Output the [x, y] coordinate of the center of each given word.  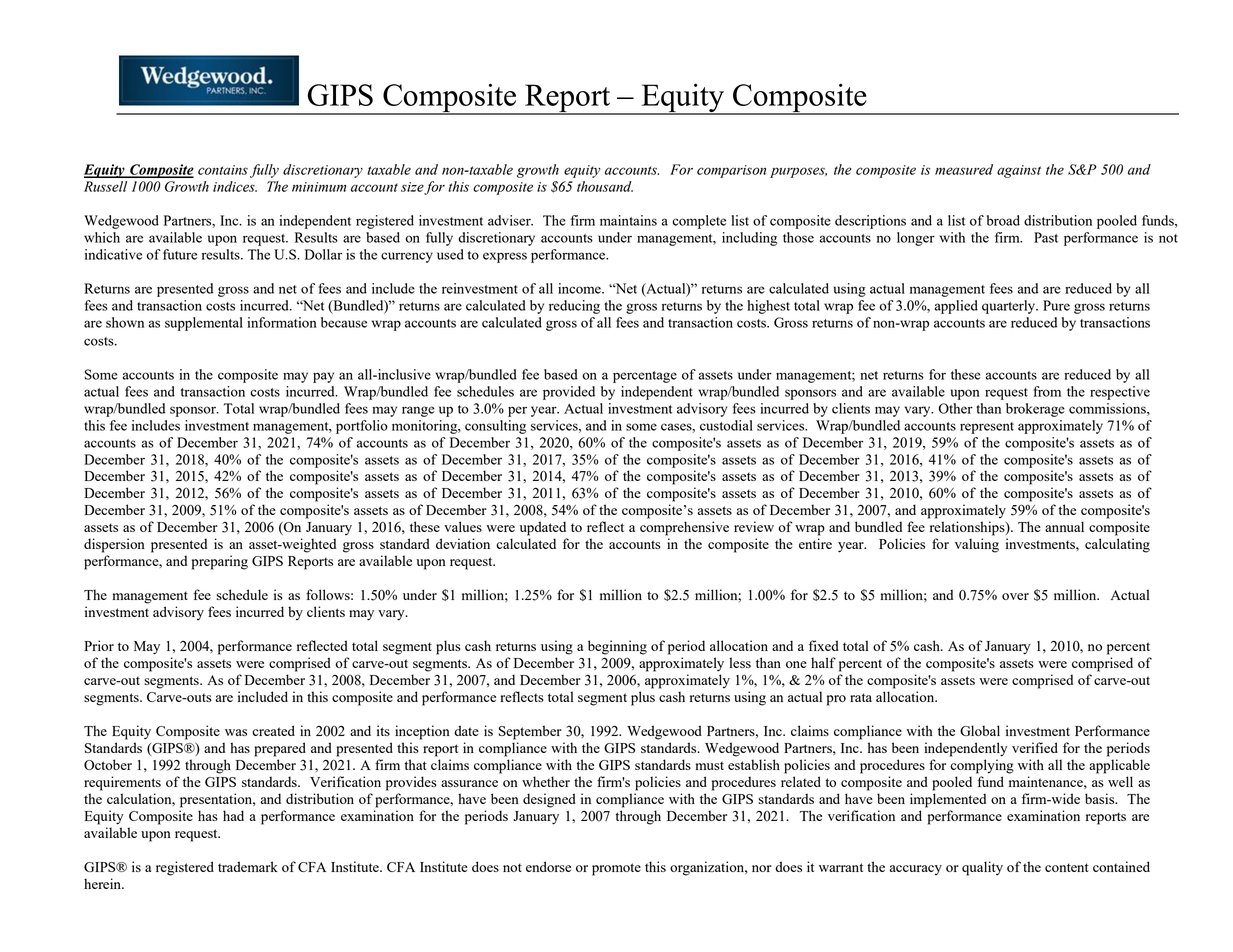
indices [235, 186]
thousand [605, 186]
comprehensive [684, 528]
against [1019, 171]
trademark [248, 866]
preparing [220, 562]
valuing [977, 545]
